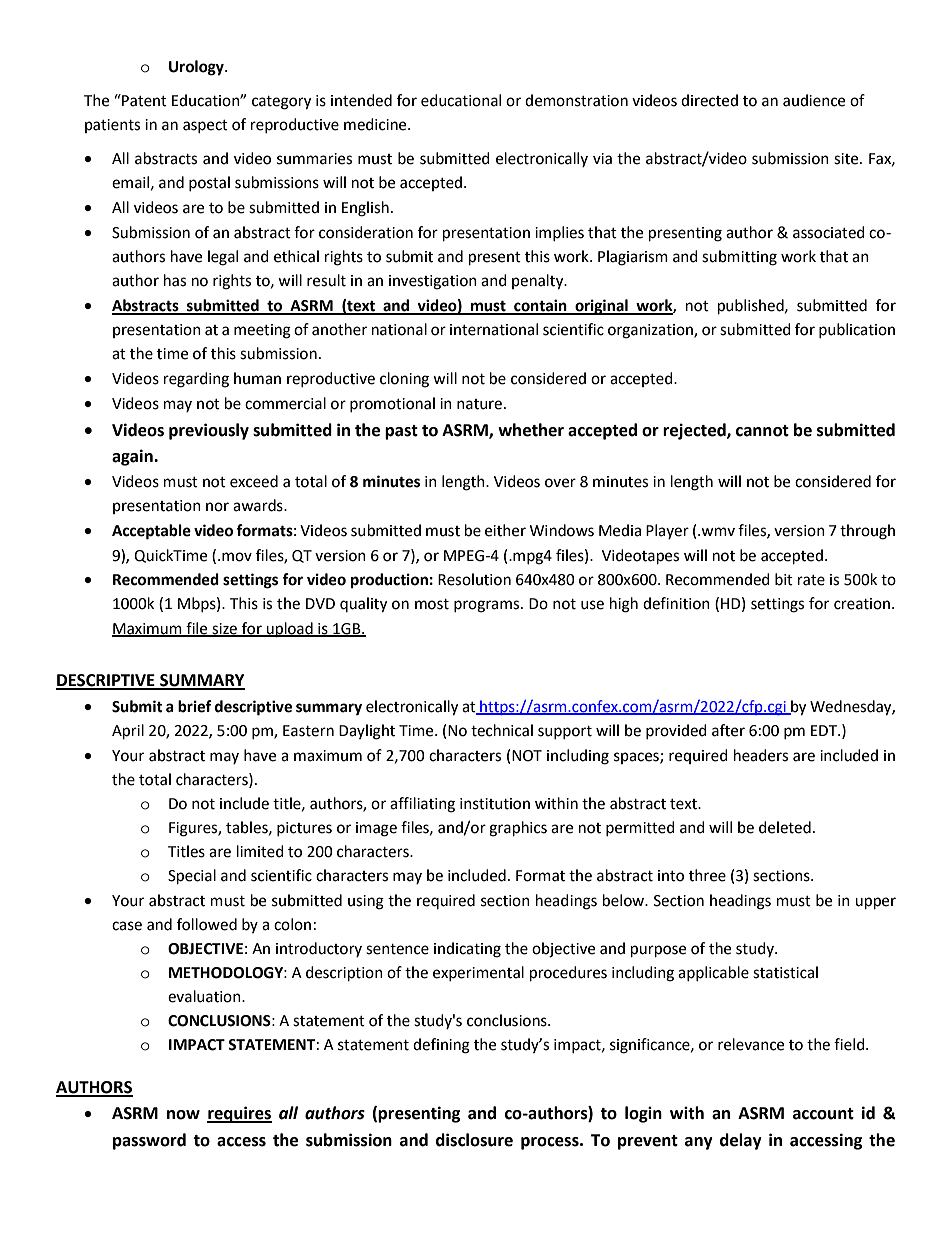 This screenshot has height=1233, width=952. I want to click on audience, so click(814, 100).
